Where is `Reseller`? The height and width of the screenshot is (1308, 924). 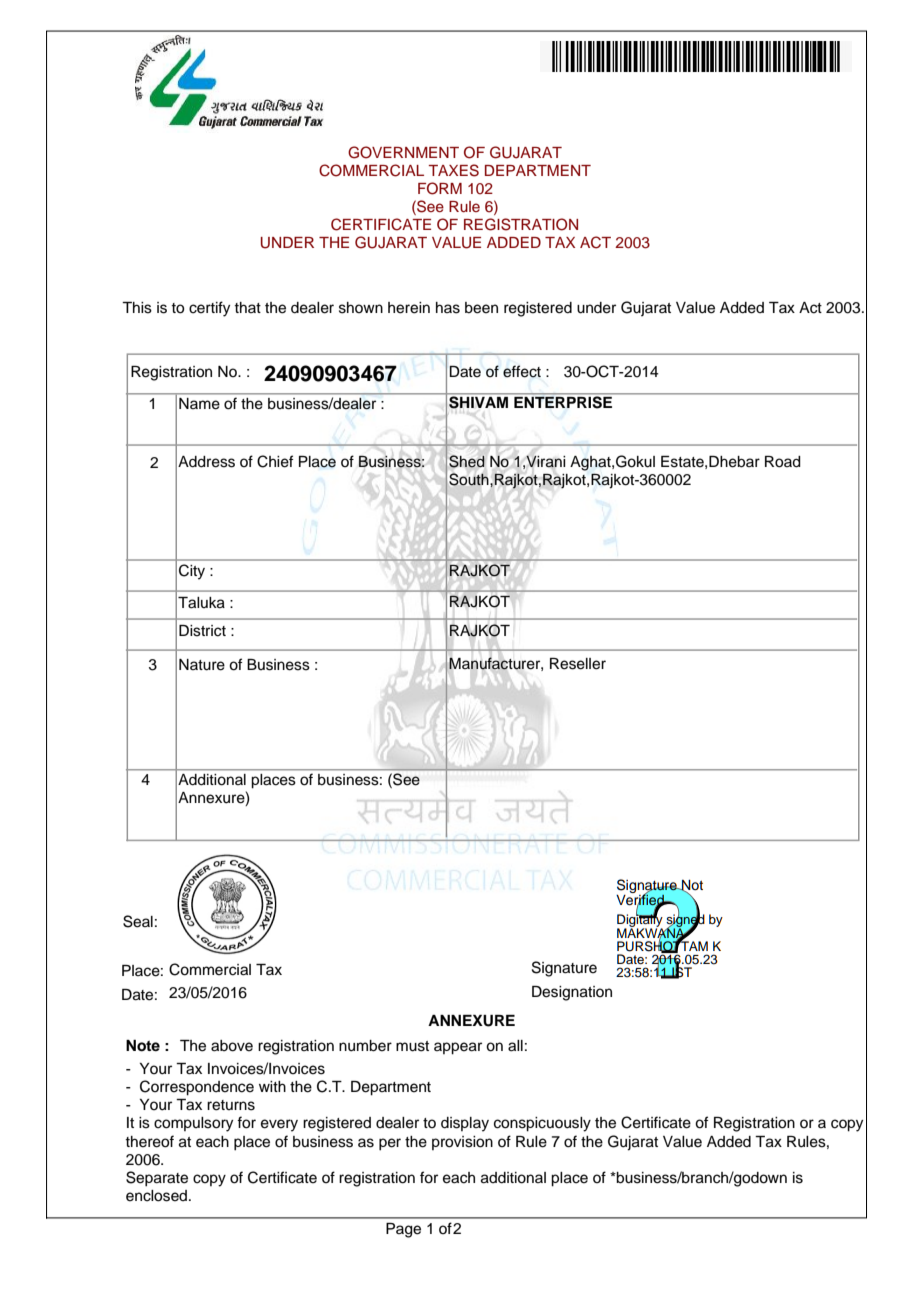
Reseller is located at coordinates (578, 664).
